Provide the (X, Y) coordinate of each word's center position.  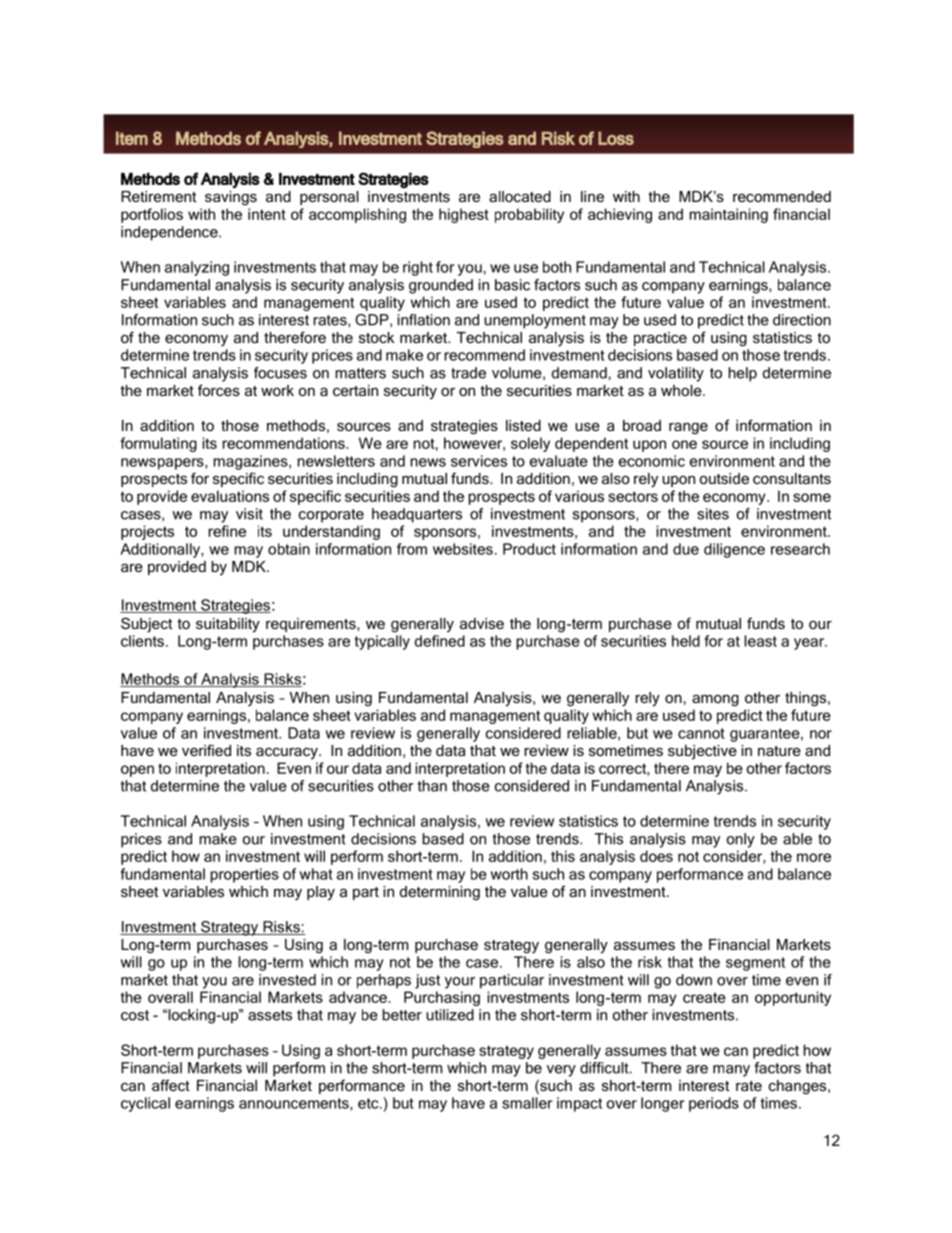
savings (231, 198)
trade (468, 373)
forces (219, 390)
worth (509, 874)
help (742, 374)
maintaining (728, 215)
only (741, 840)
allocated (520, 196)
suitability (228, 625)
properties (244, 875)
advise (482, 623)
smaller (527, 1103)
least (760, 641)
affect (171, 1085)
